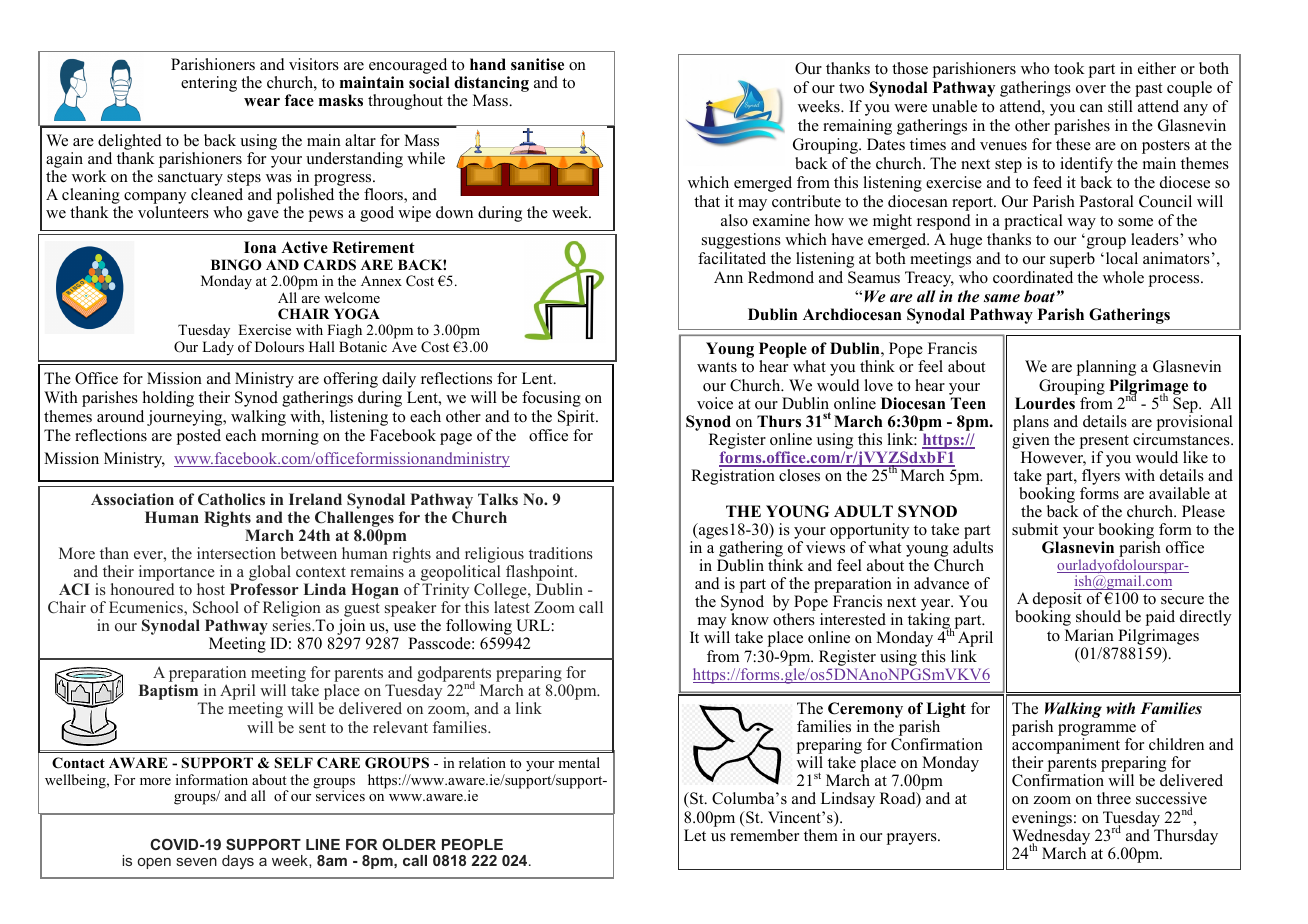  What do you see at coordinates (1089, 635) in the screenshot?
I see `Marian` at bounding box center [1089, 635].
